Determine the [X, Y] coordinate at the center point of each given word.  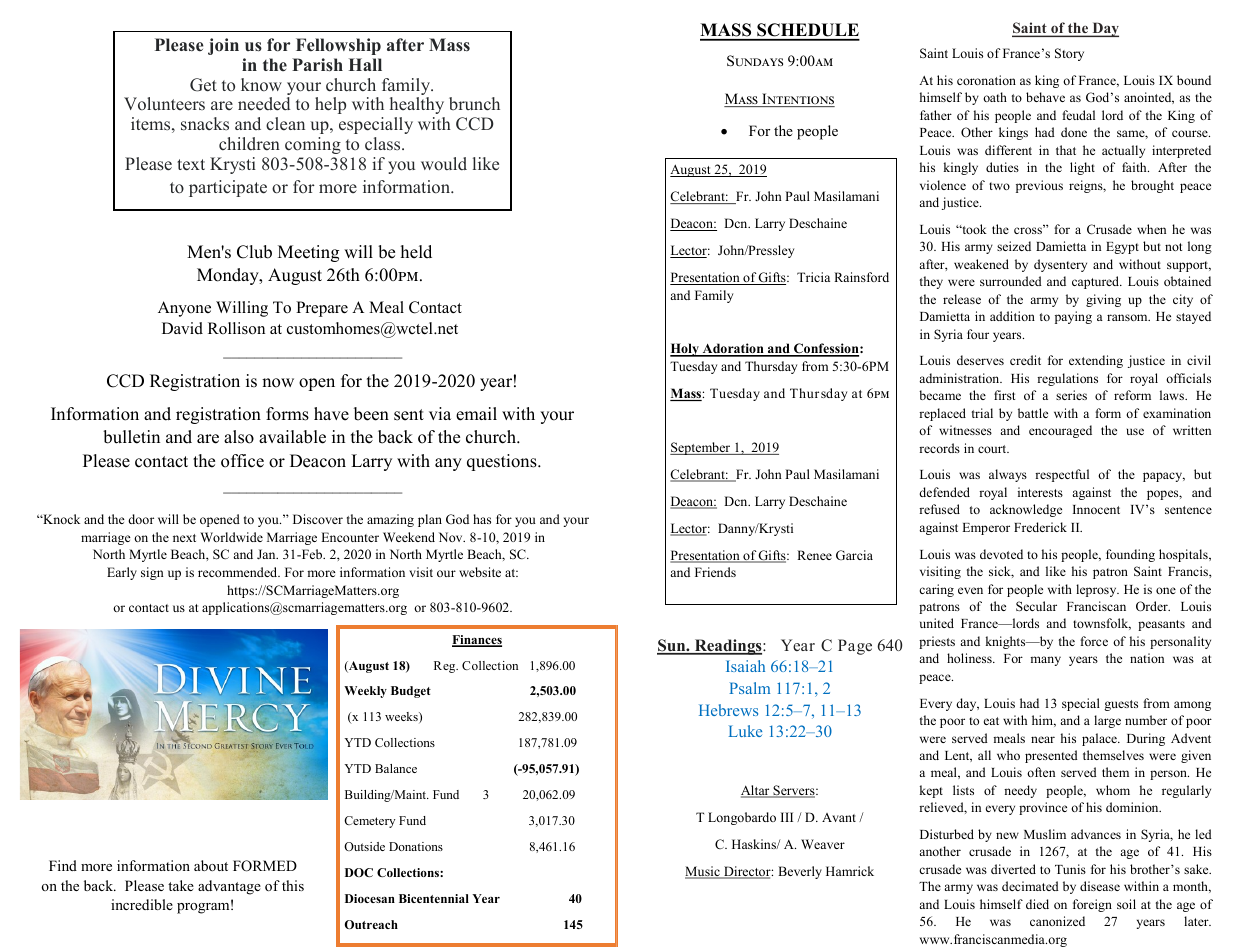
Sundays [755, 61]
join [223, 46]
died [1037, 904]
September [701, 448]
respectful [1062, 475]
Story [1069, 54]
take [181, 885]
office [242, 461]
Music [703, 872]
